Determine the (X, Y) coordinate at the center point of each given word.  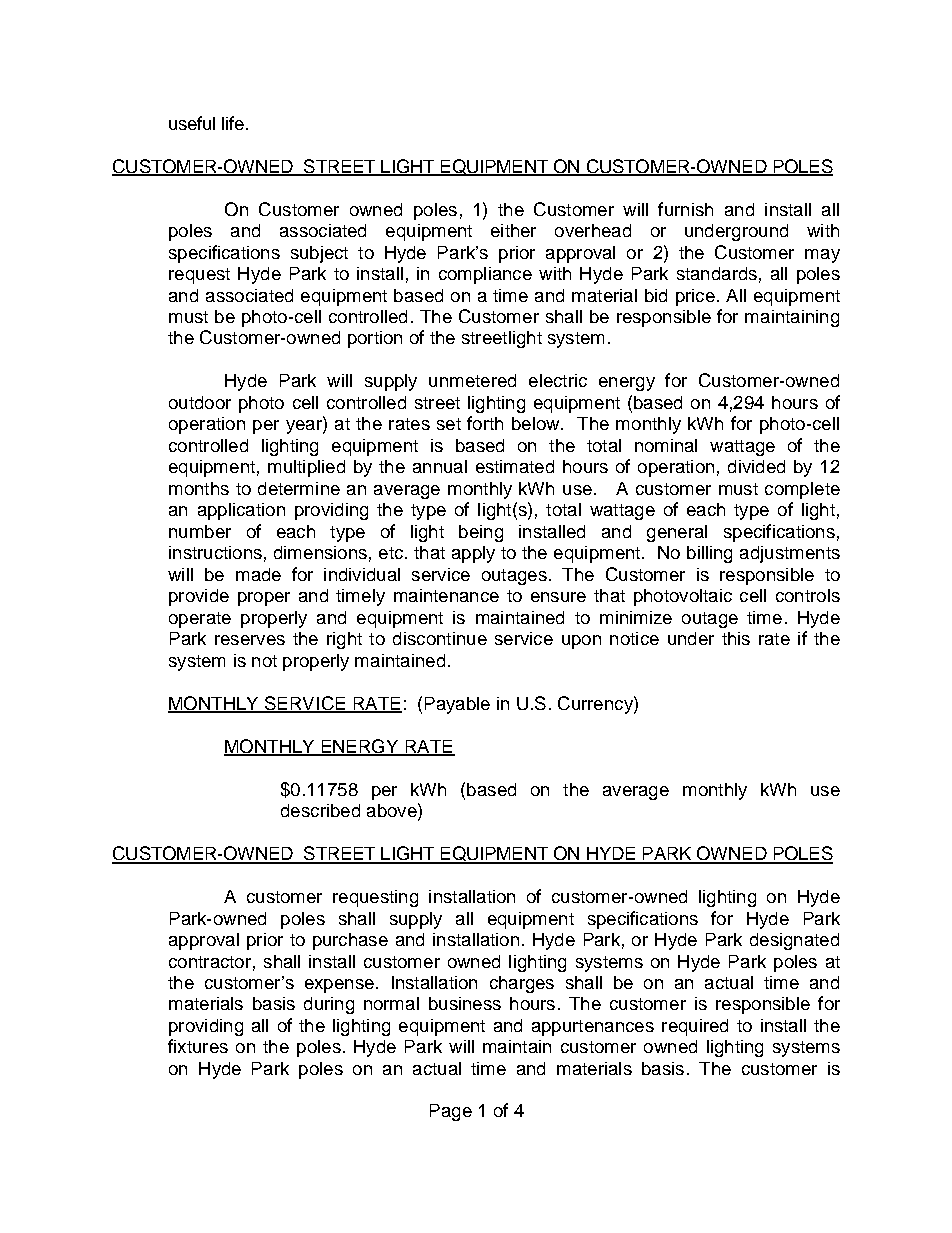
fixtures (198, 1046)
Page (451, 1112)
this (736, 638)
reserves (250, 640)
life (233, 123)
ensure (558, 597)
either (513, 230)
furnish (685, 209)
